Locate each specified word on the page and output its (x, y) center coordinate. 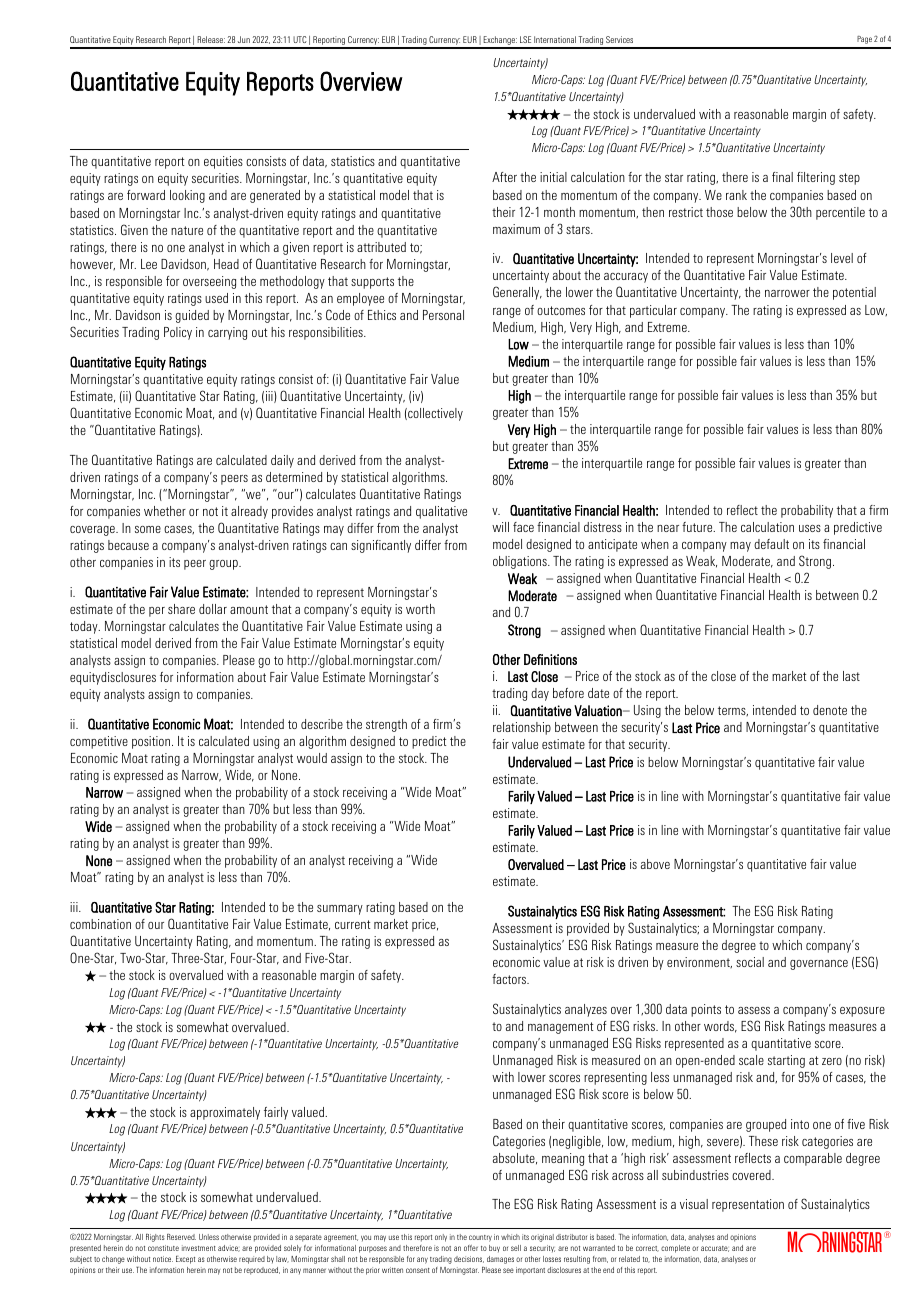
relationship (522, 728)
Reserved (181, 1237)
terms (733, 711)
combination (100, 924)
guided (192, 316)
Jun (244, 39)
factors (510, 979)
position (152, 742)
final (782, 177)
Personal (443, 315)
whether (165, 511)
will (500, 527)
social (750, 962)
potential (854, 293)
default (771, 544)
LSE (525, 39)
